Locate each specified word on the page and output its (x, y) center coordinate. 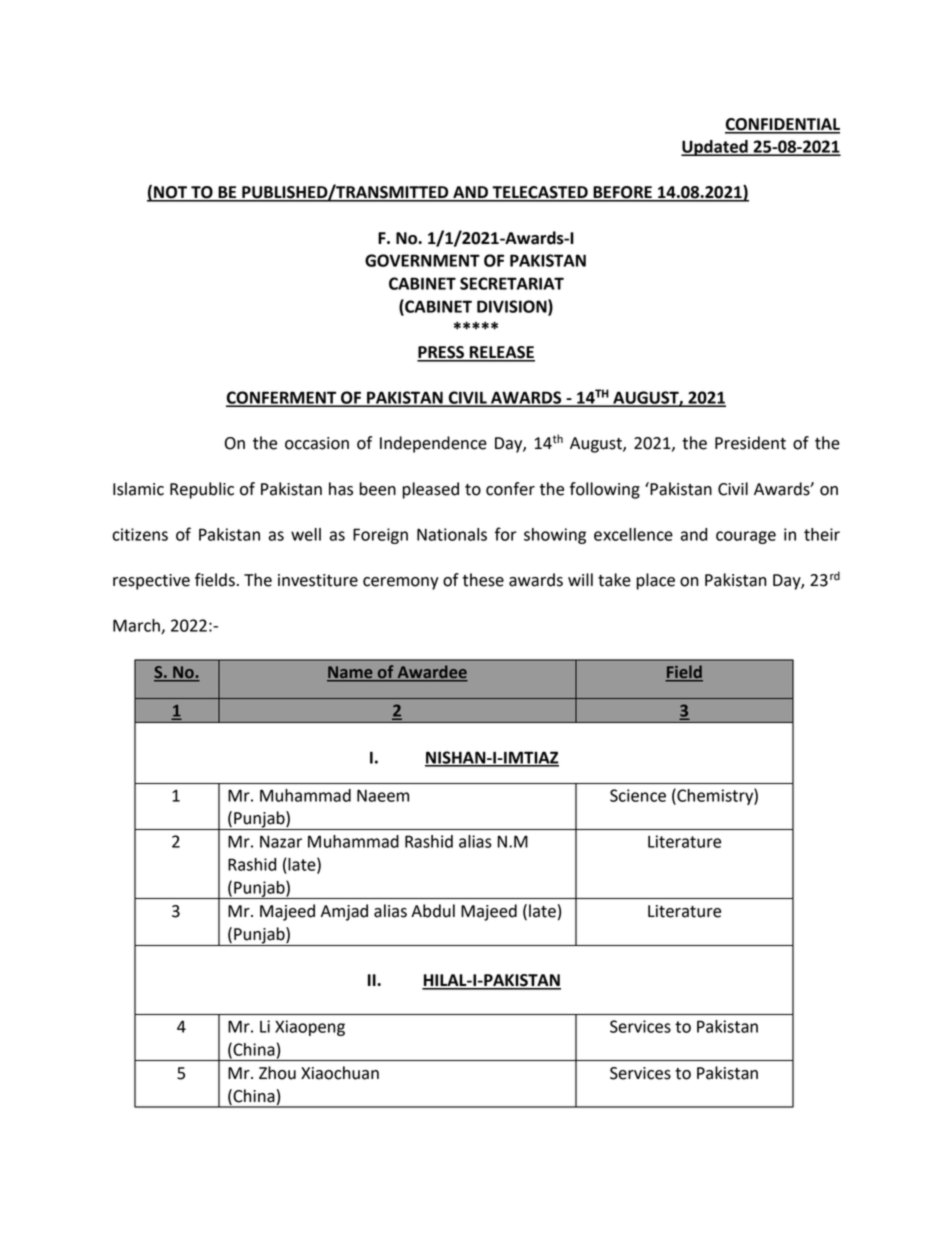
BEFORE (622, 193)
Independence (433, 444)
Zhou (277, 1073)
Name (351, 673)
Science (638, 795)
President (750, 443)
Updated (715, 148)
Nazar (281, 841)
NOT (171, 193)
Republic (202, 490)
